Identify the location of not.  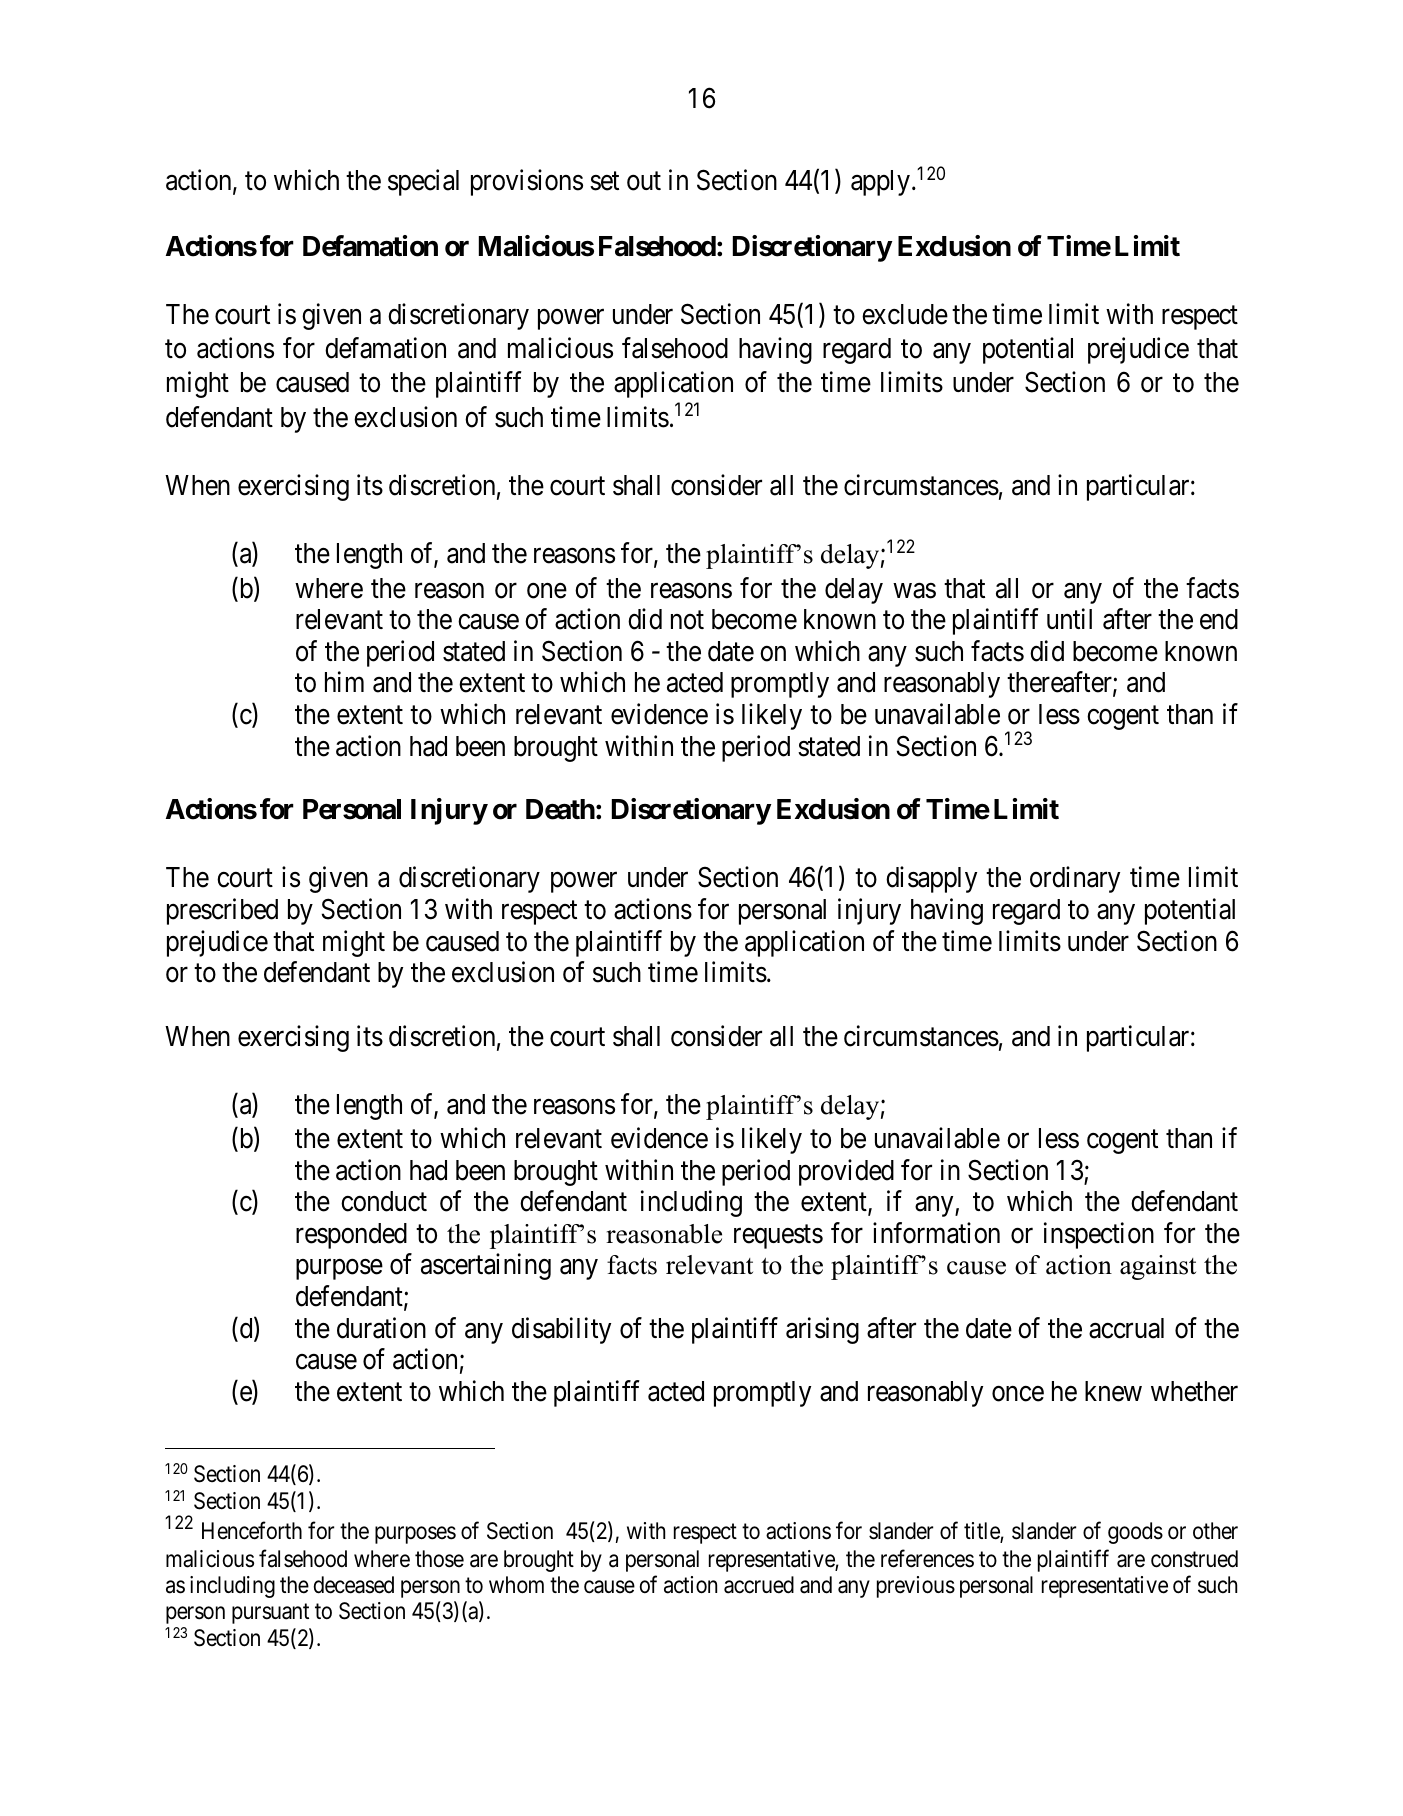
(687, 620).
